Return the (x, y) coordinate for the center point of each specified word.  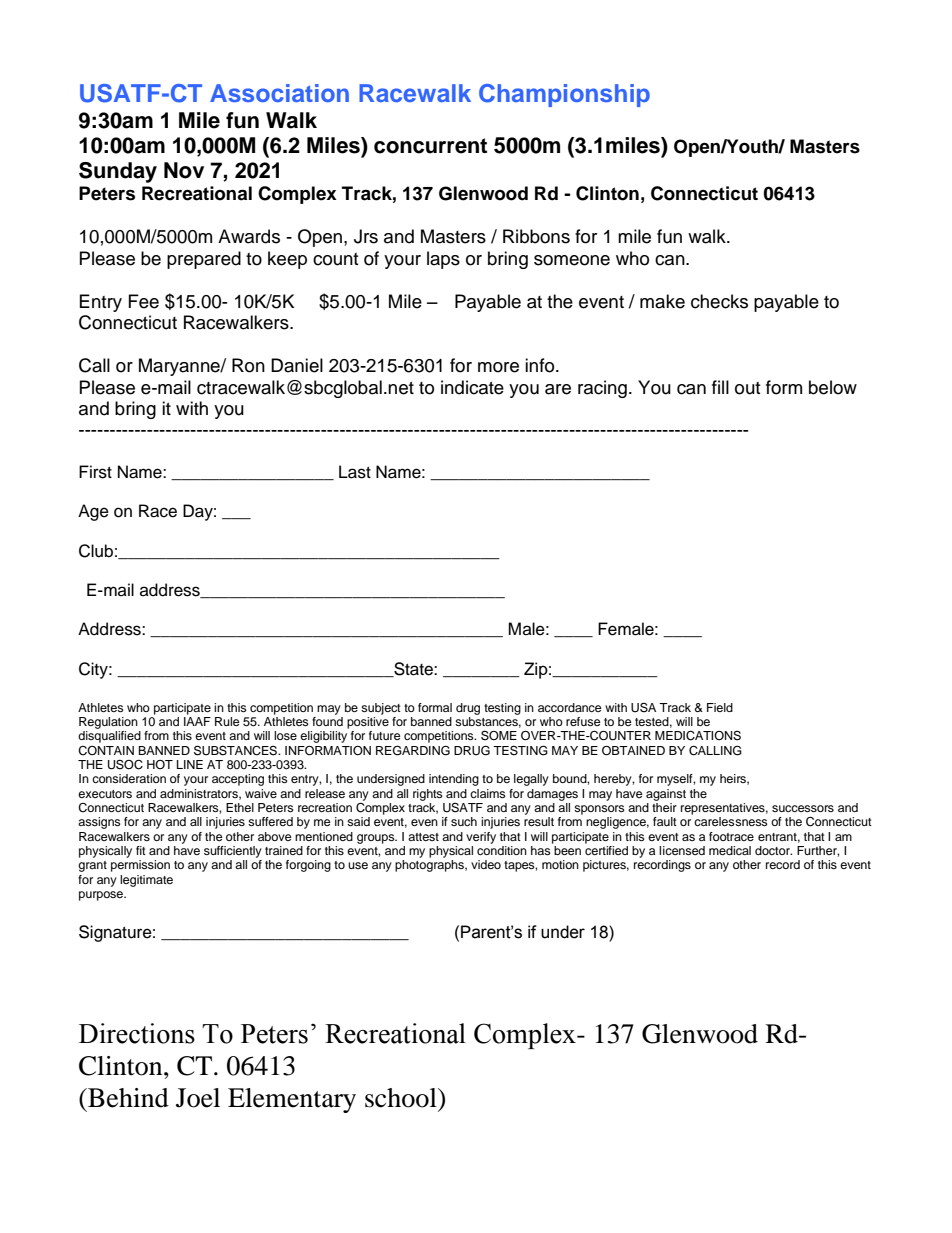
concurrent (430, 146)
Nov (184, 170)
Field (720, 707)
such (464, 821)
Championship (564, 95)
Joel (198, 1098)
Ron (248, 365)
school (402, 1098)
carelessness (731, 821)
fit (141, 850)
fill (720, 387)
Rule (227, 721)
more (498, 367)
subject (381, 709)
